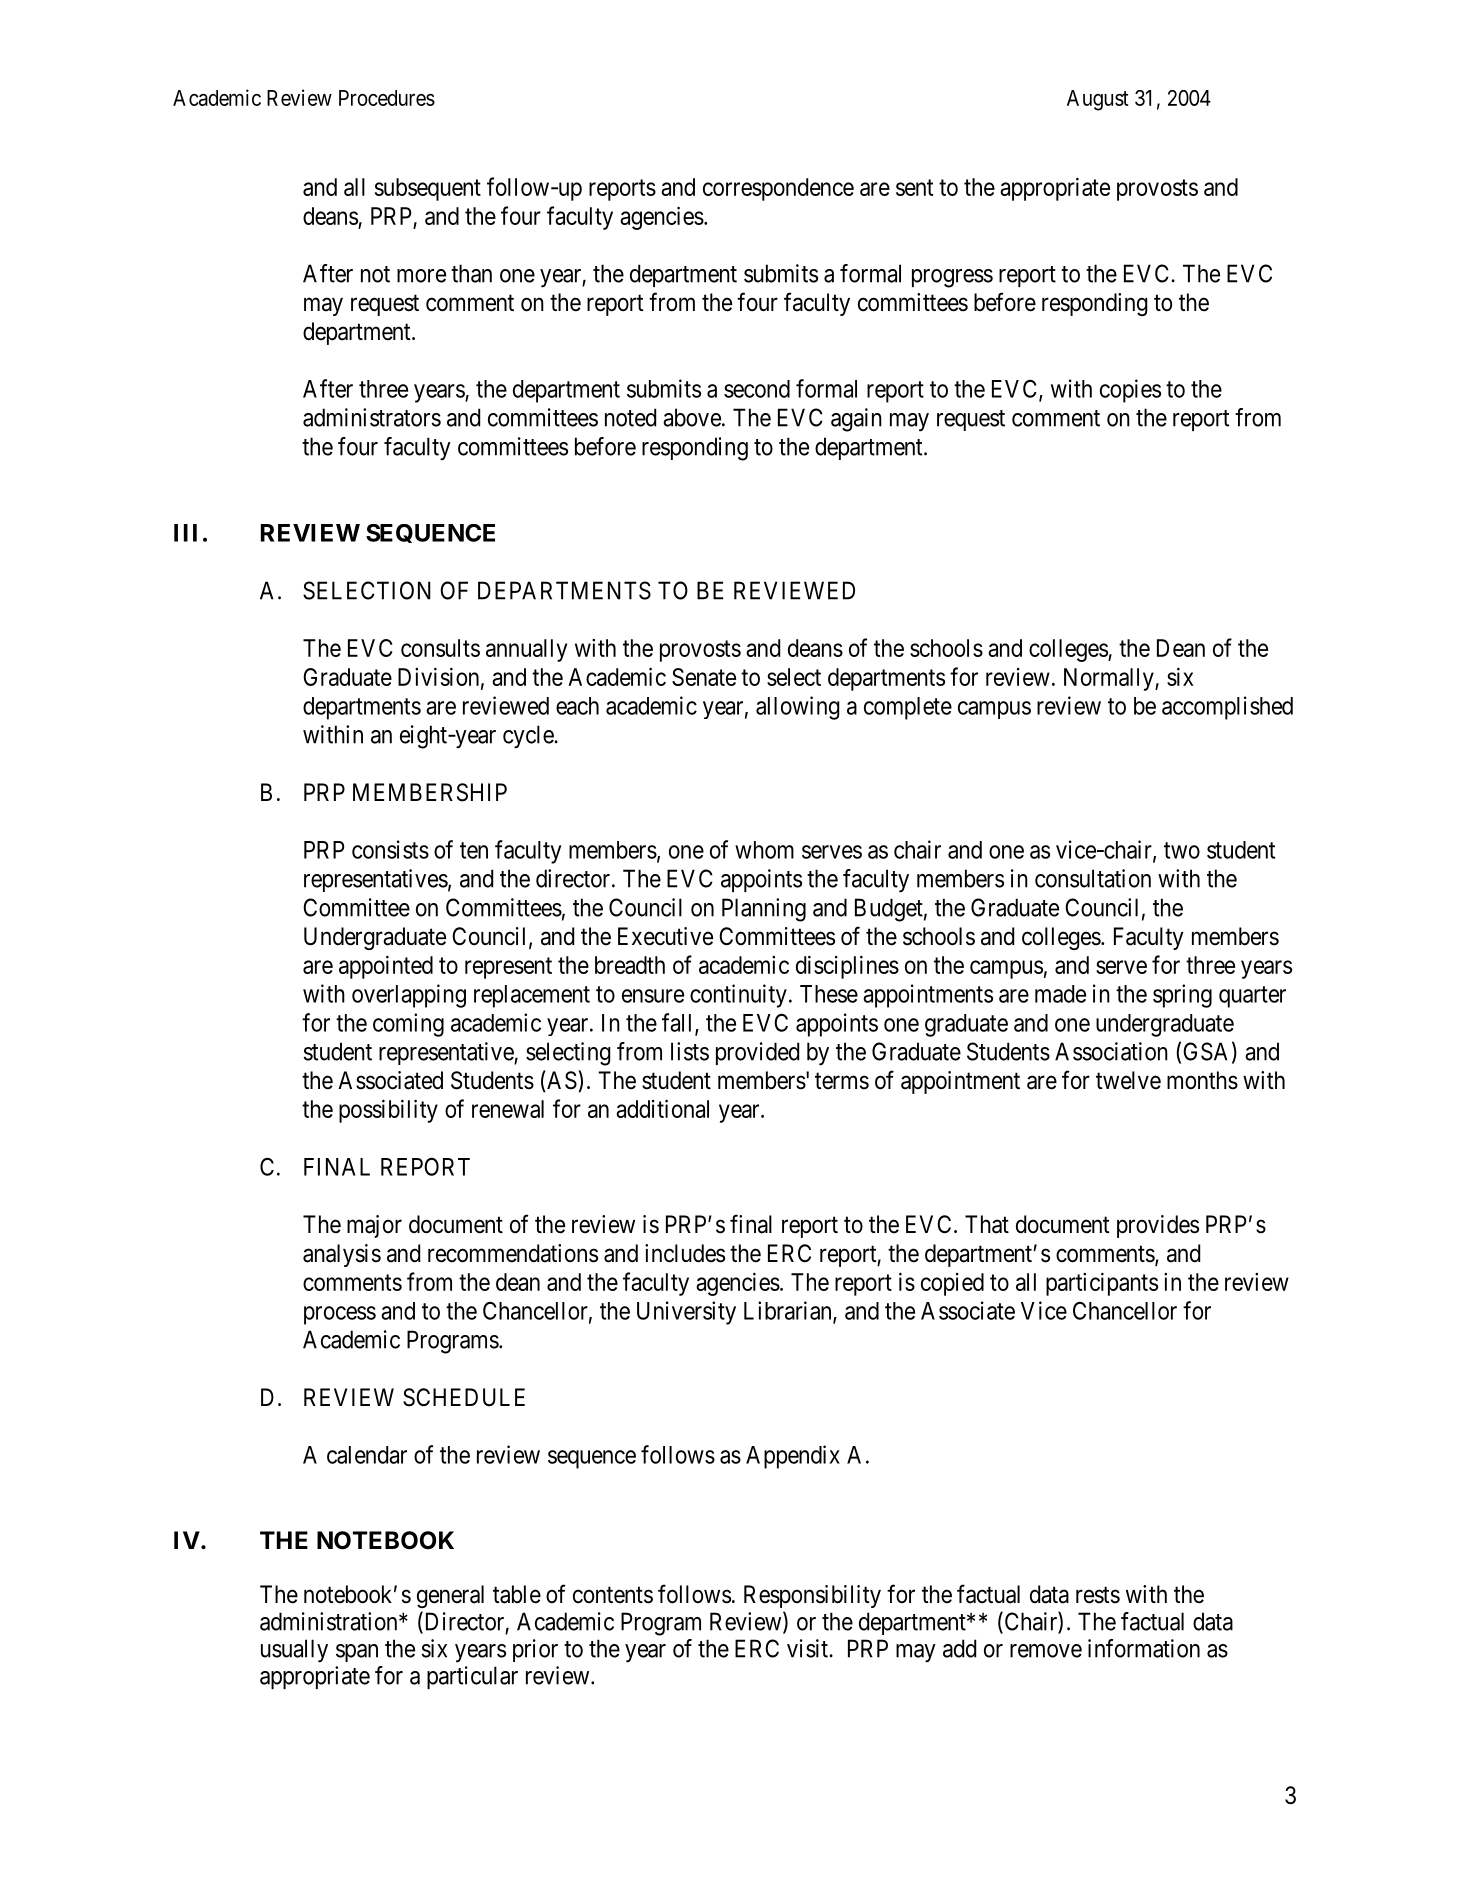 This image has height=1901, width=1469. What do you see at coordinates (390, 849) in the image?
I see `consists` at bounding box center [390, 849].
